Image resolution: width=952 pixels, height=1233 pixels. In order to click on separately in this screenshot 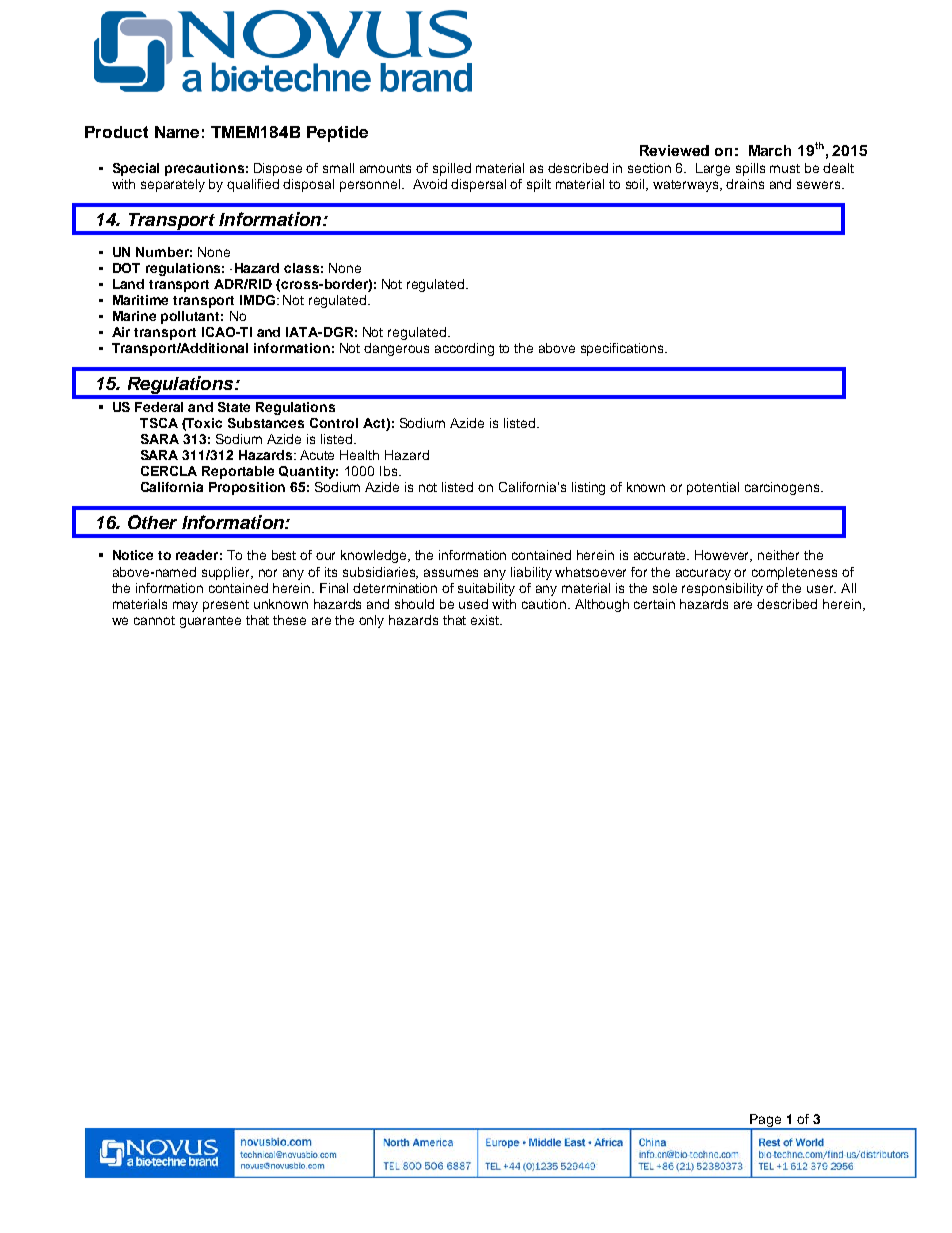, I will do `click(173, 185)`.
